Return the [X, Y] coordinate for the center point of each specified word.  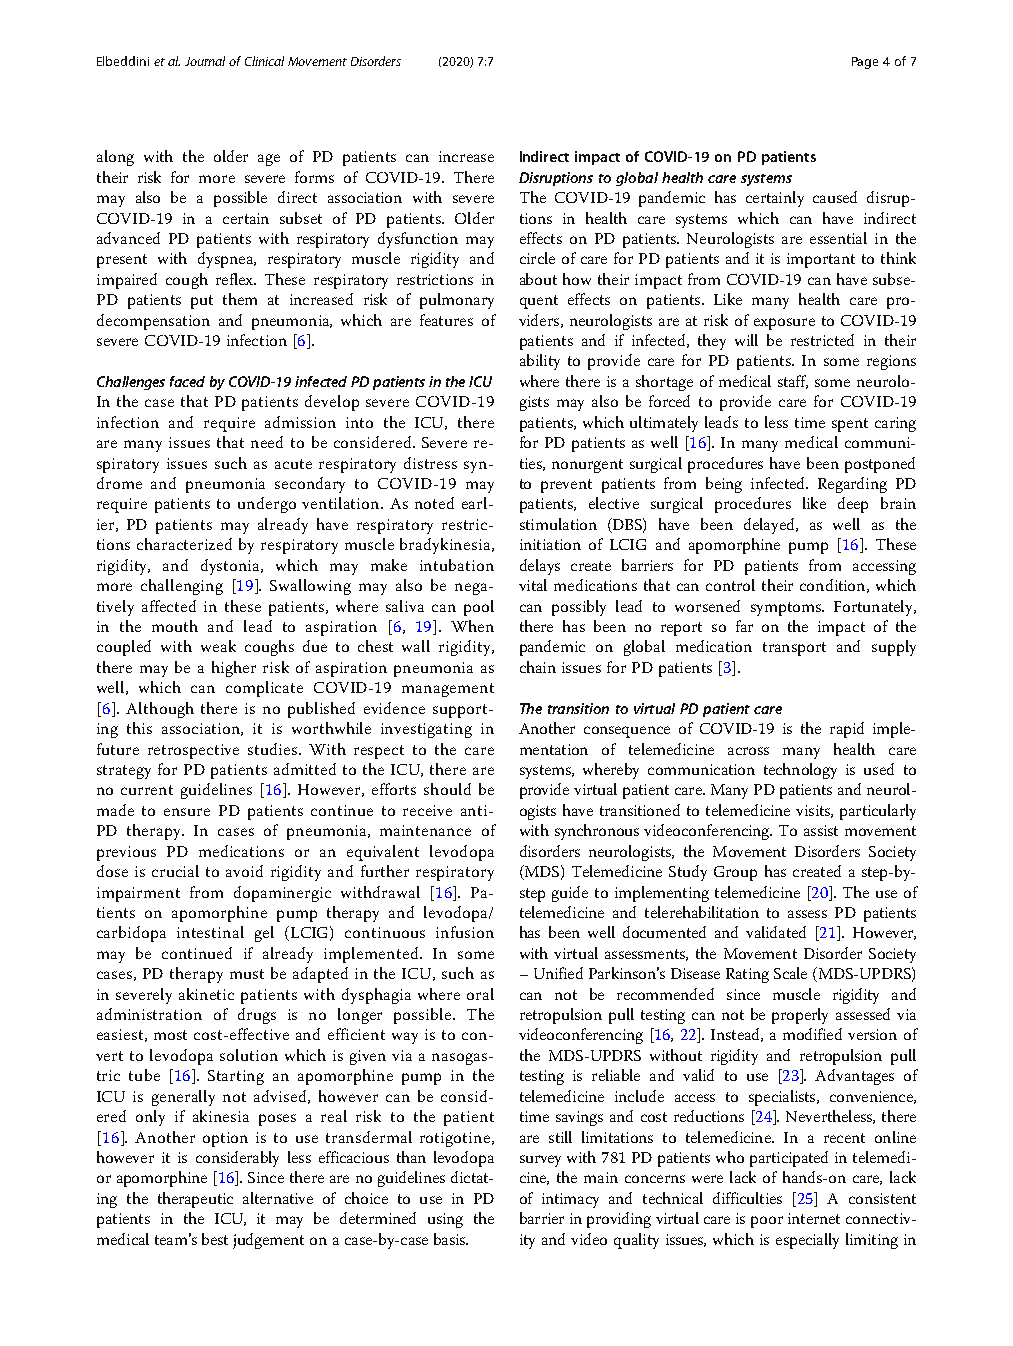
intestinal [210, 932]
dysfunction [418, 240]
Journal [205, 61]
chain [538, 667]
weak [218, 646]
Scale [790, 973]
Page [865, 63]
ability [540, 362]
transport [794, 649]
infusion [465, 932]
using [445, 1220]
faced [187, 381]
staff [793, 382]
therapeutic [195, 1200]
